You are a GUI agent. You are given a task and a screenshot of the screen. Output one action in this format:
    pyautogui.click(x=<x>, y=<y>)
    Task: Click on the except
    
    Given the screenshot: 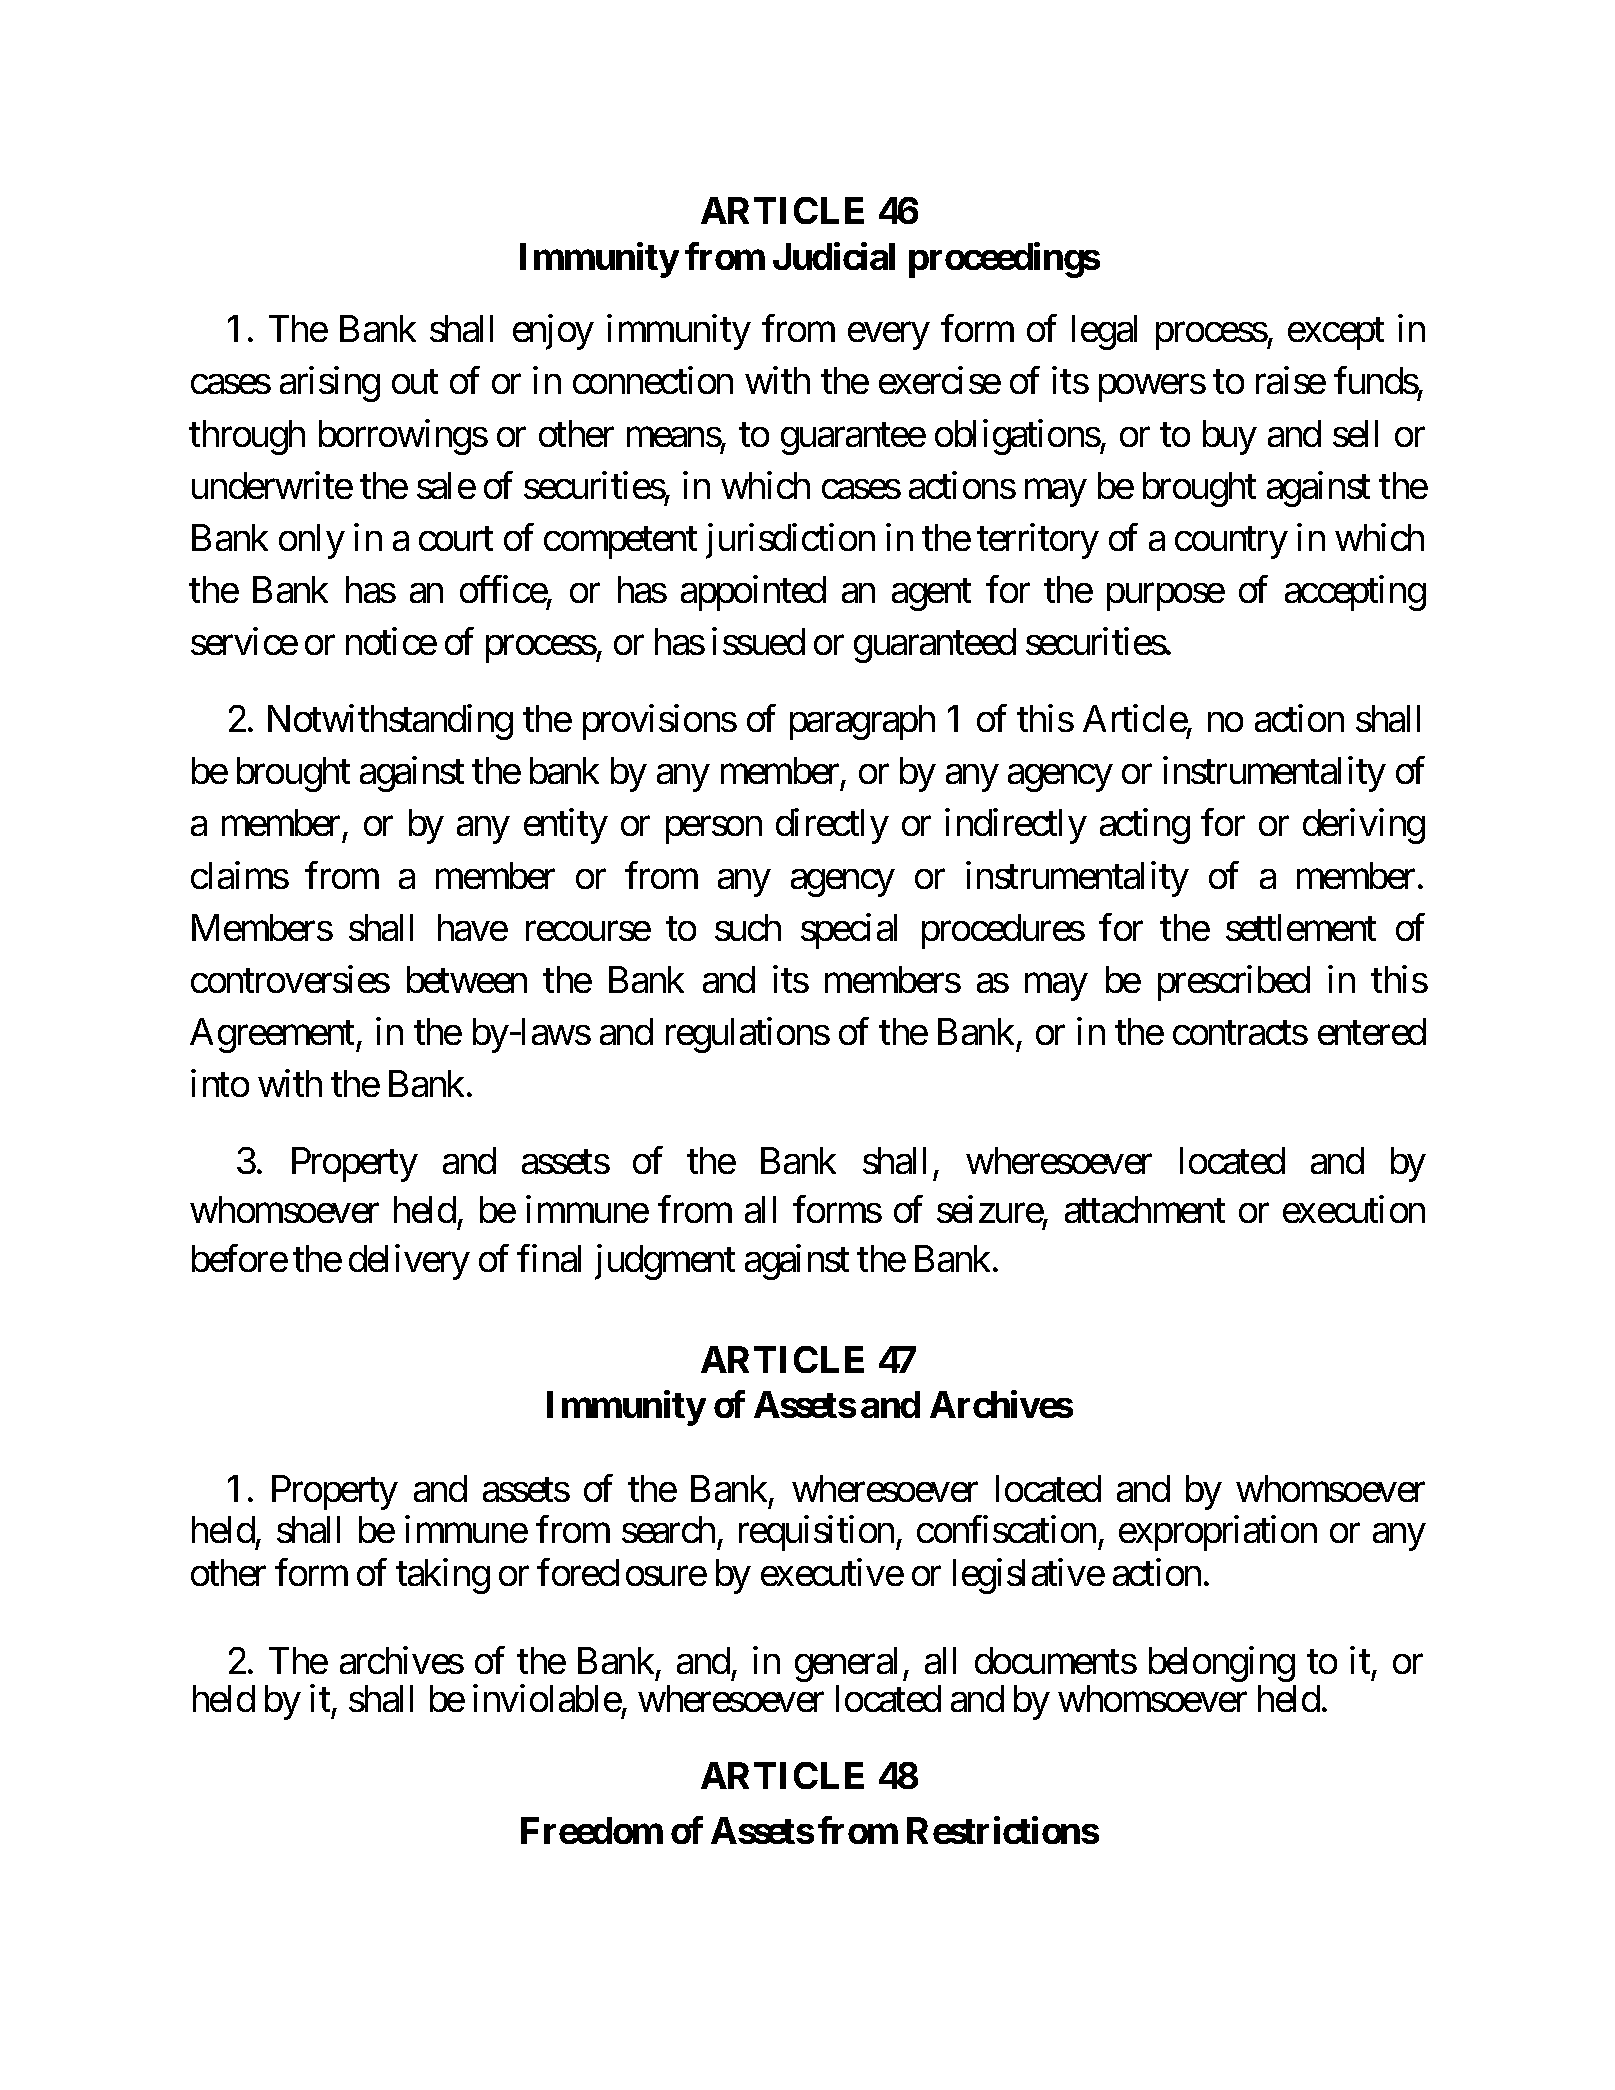 What is the action you would take?
    pyautogui.click(x=1336, y=334)
